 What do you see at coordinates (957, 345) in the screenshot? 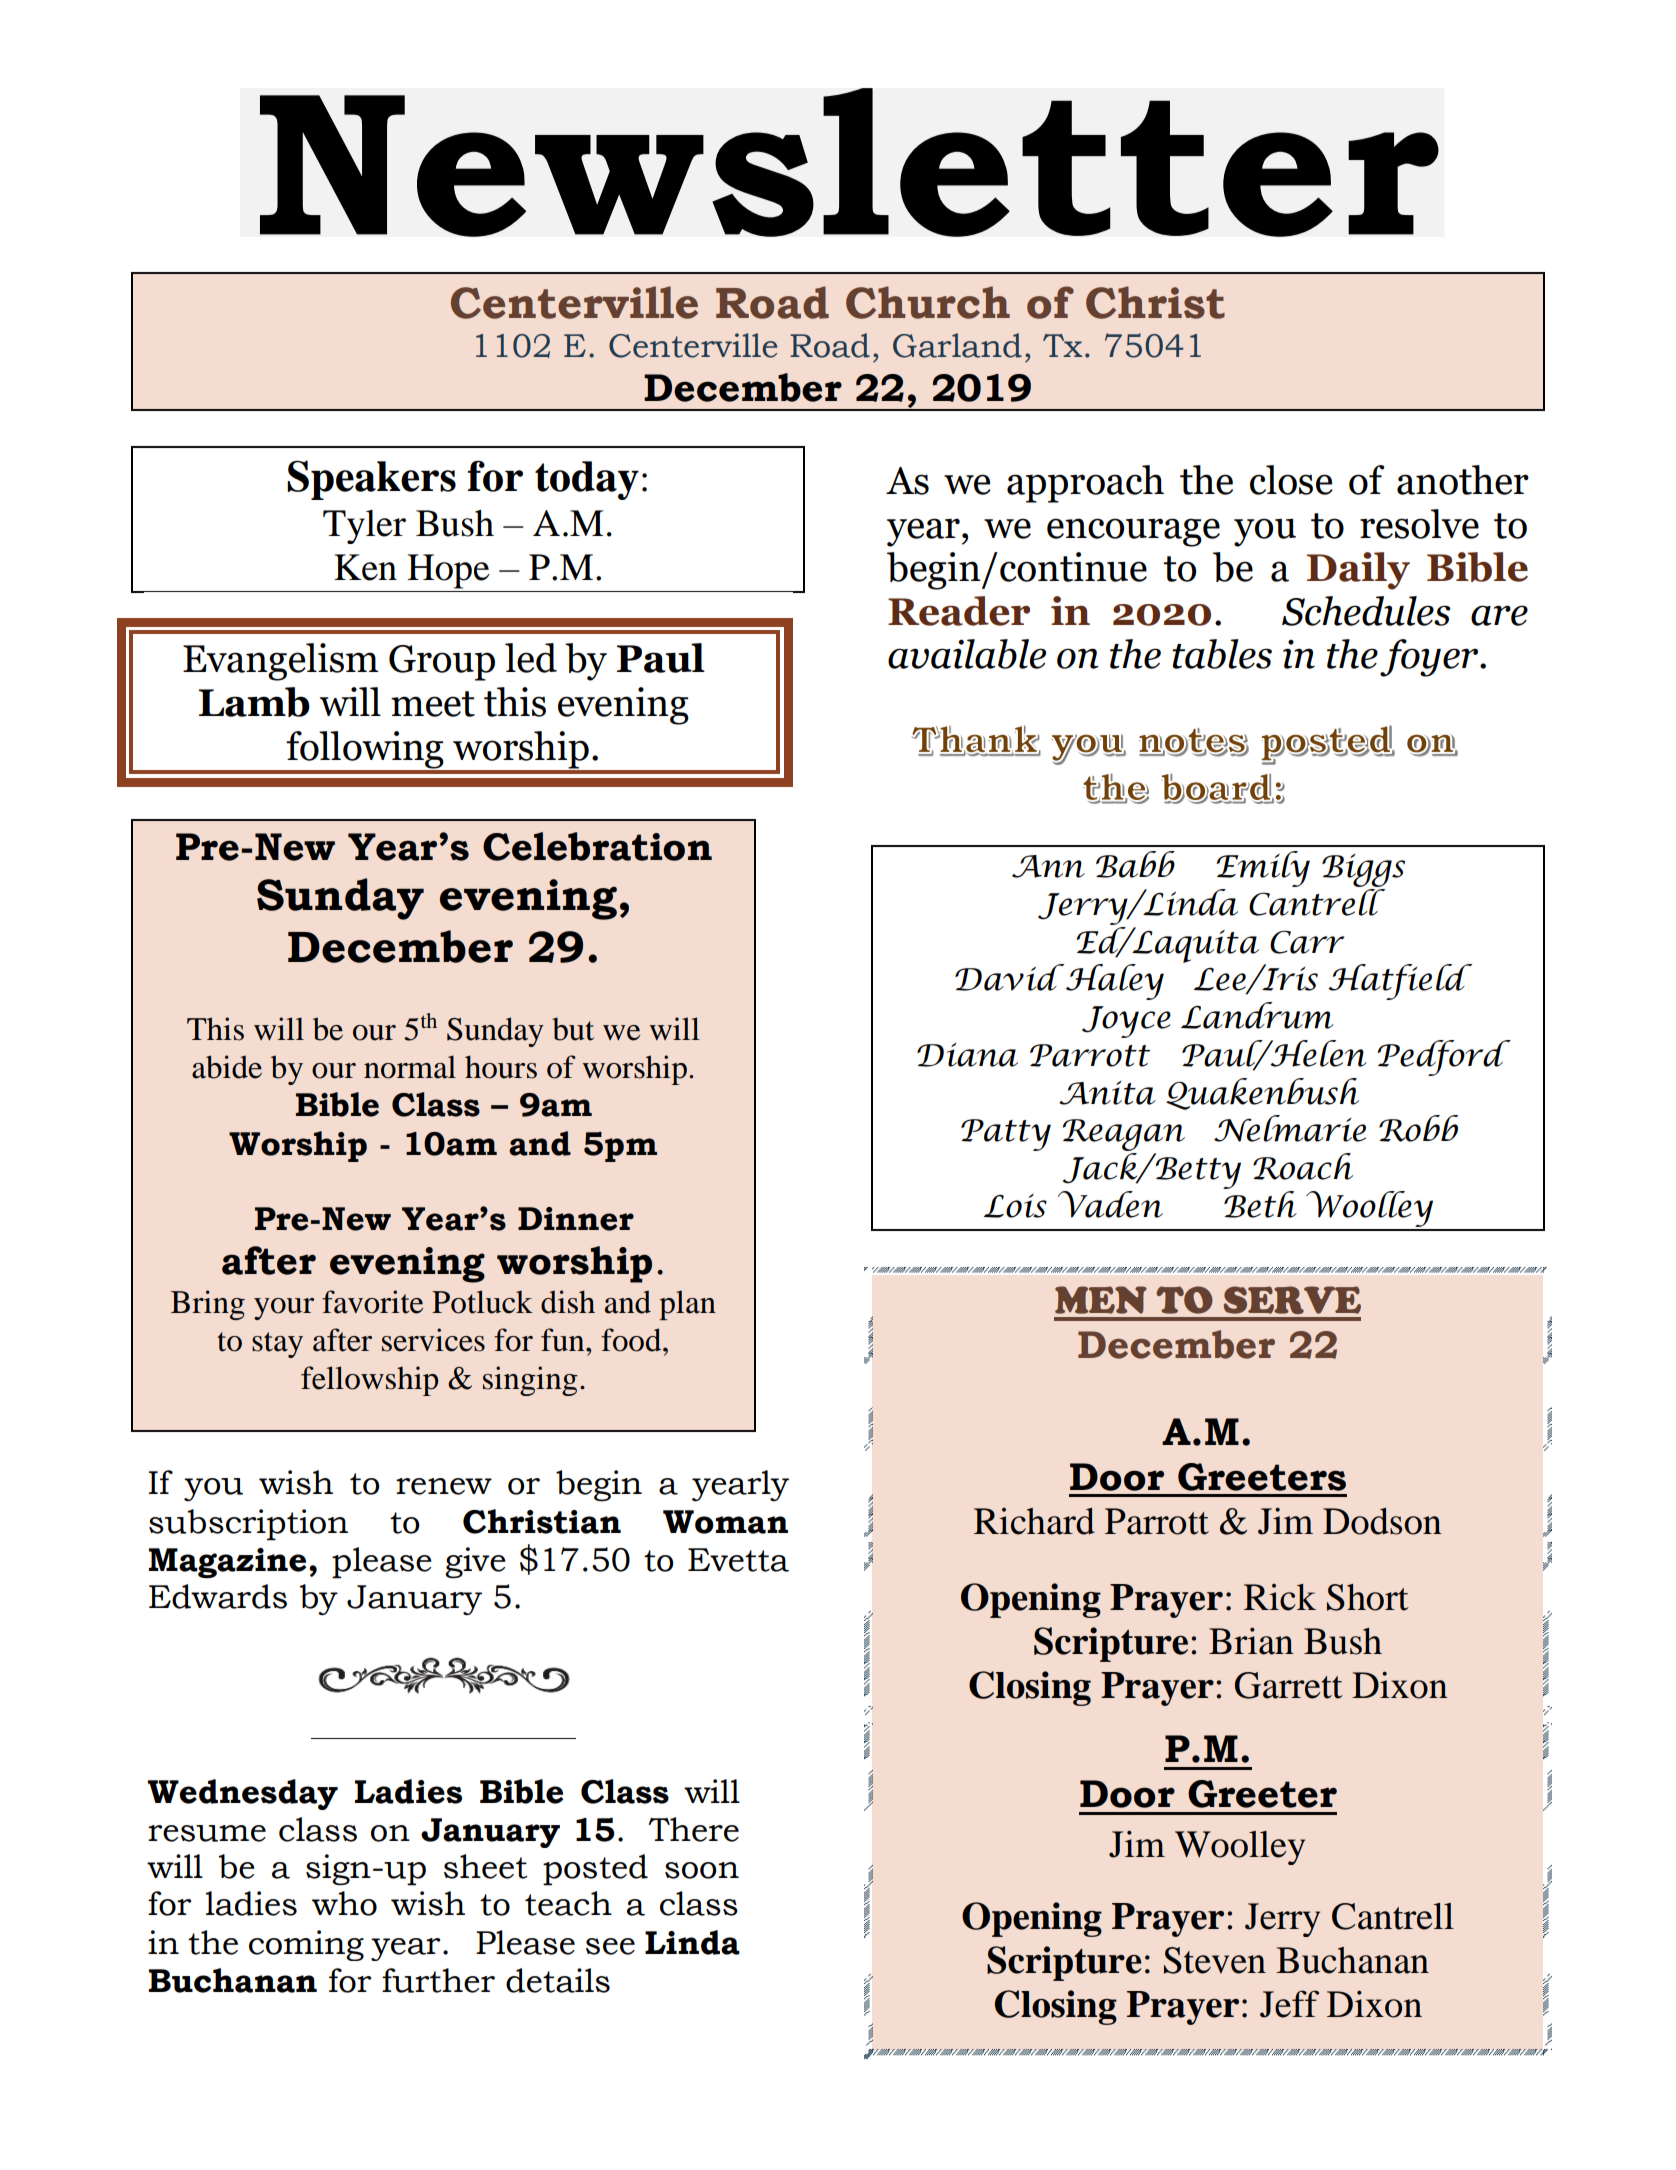
I see `Garland` at bounding box center [957, 345].
